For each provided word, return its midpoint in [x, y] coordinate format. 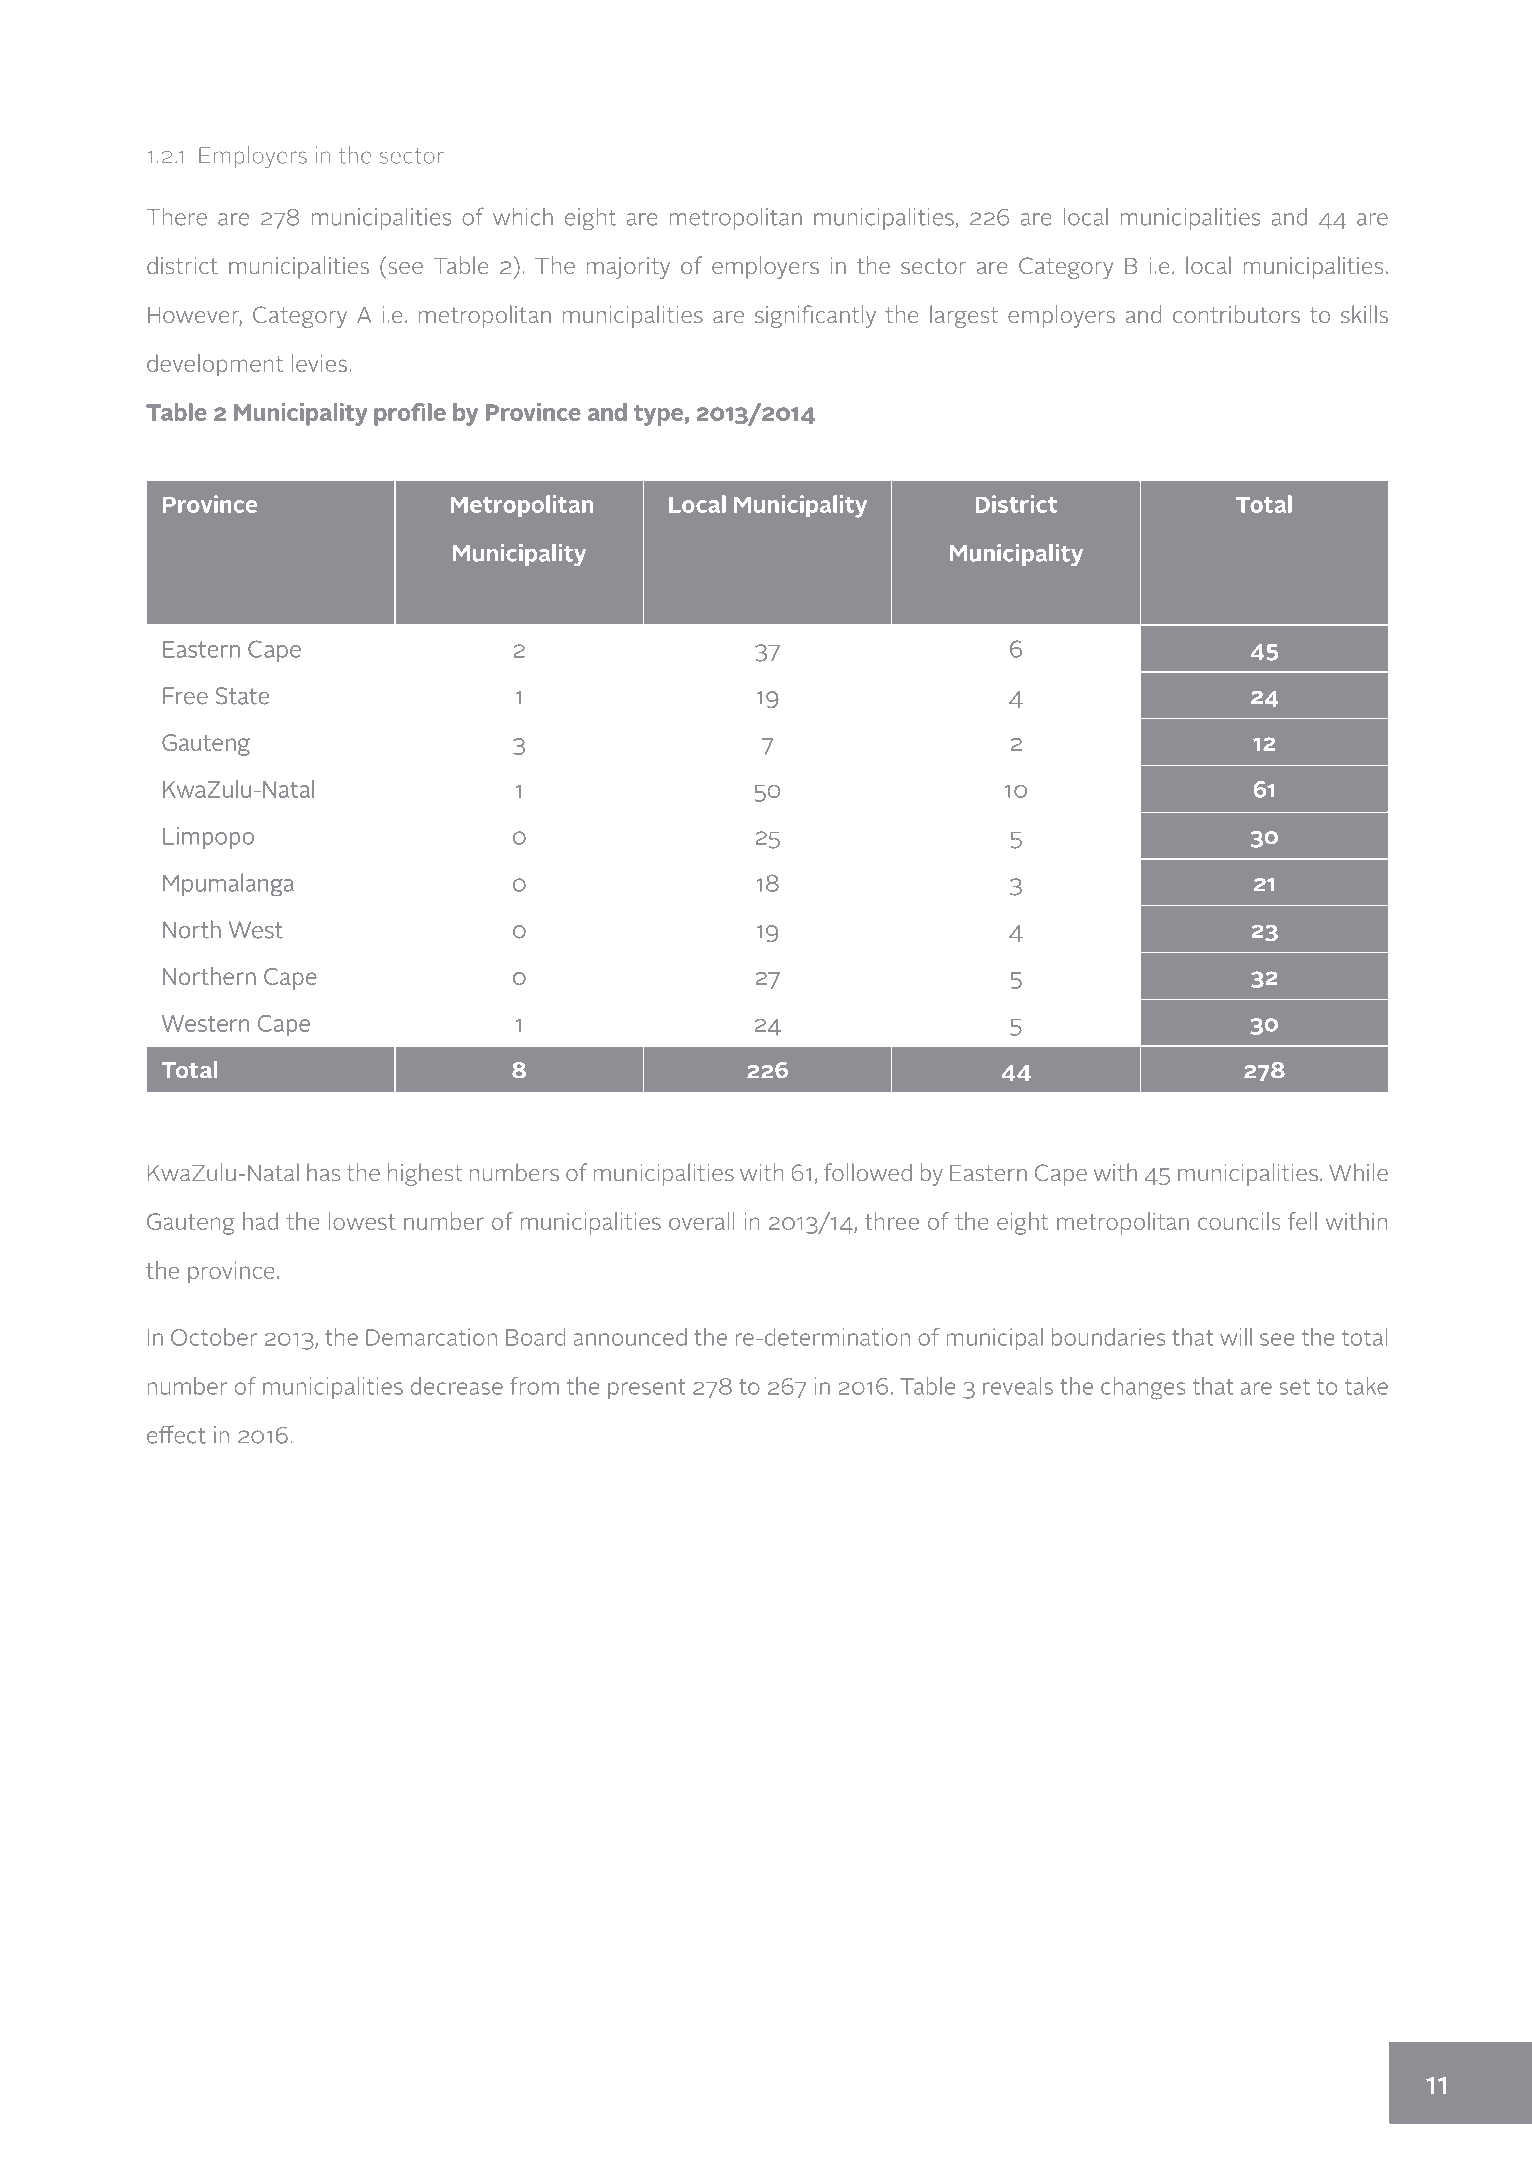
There [177, 217]
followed [868, 1172]
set [1294, 1387]
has [323, 1172]
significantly [815, 316]
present [647, 1389]
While [1358, 1172]
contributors [1236, 314]
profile [410, 414]
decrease [457, 1386]
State [242, 695]
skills [1364, 314]
